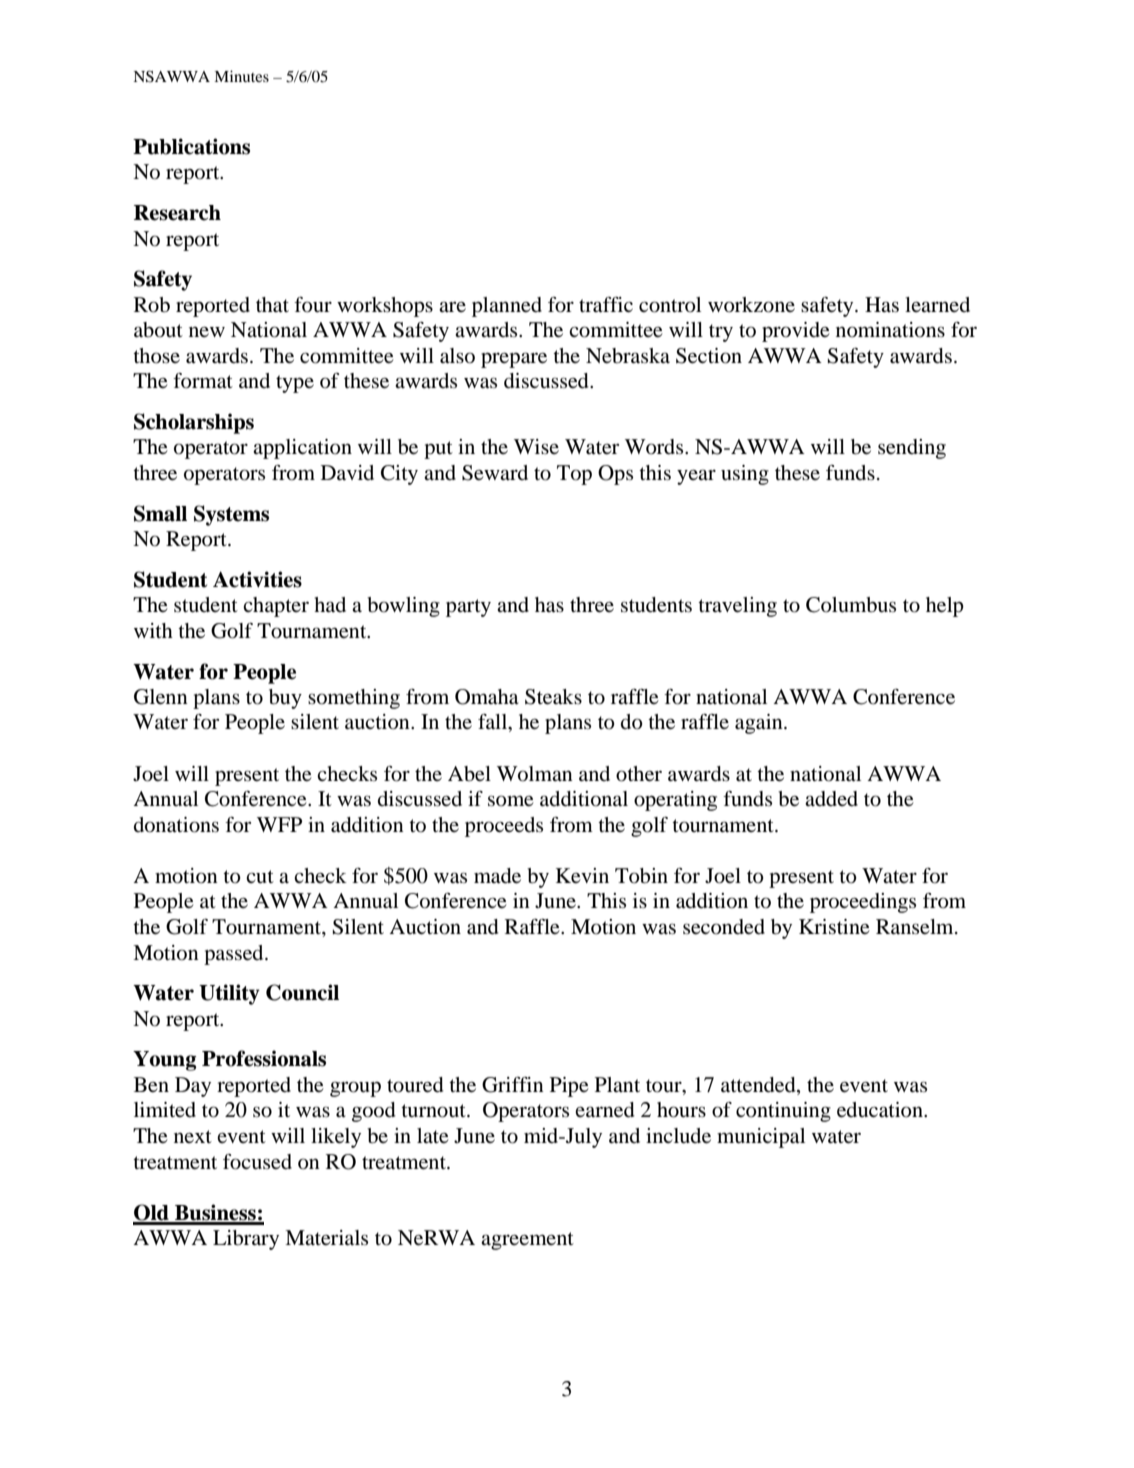 The image size is (1134, 1468). What do you see at coordinates (246, 1240) in the page?
I see `Library` at bounding box center [246, 1240].
